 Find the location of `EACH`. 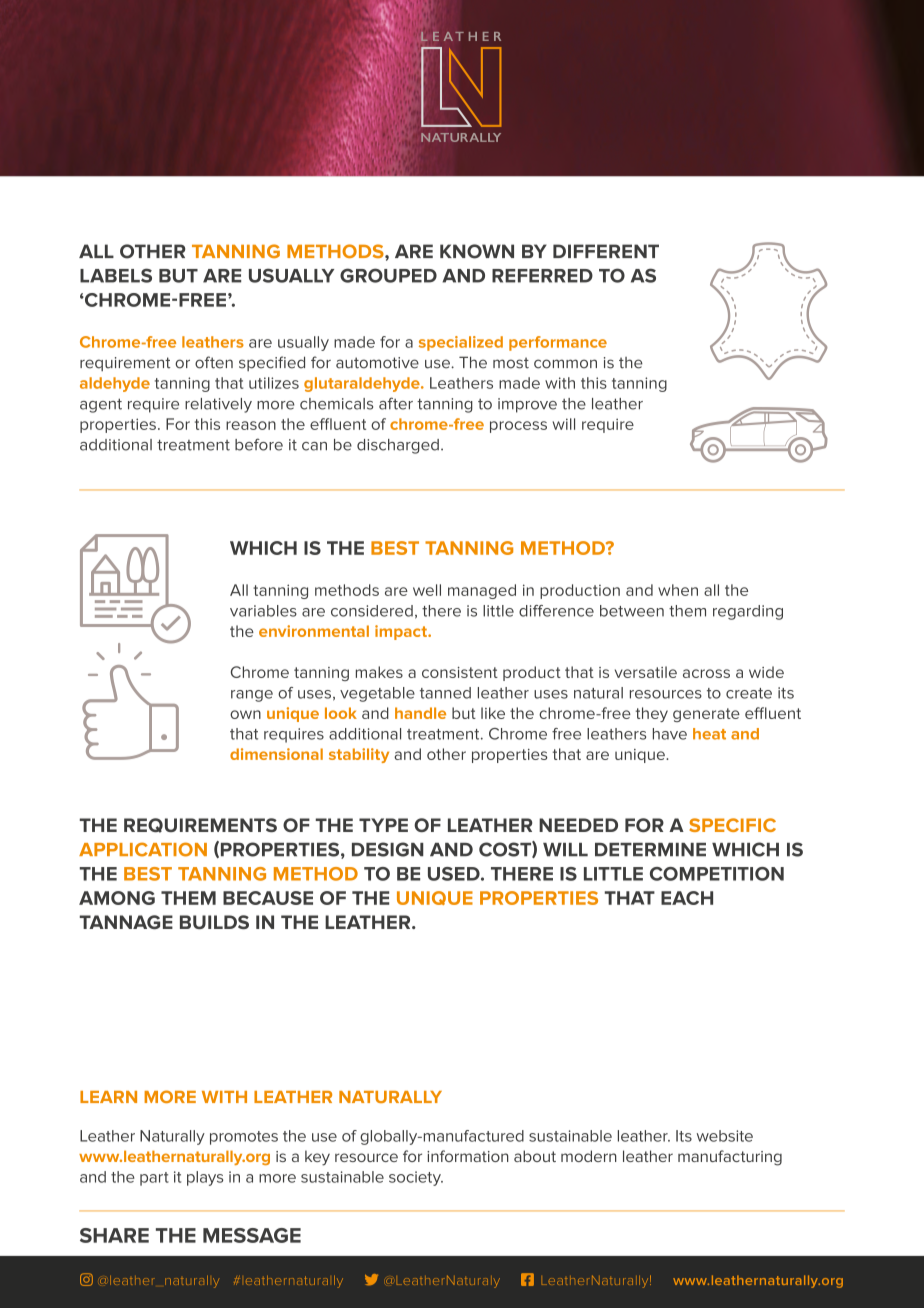

EACH is located at coordinates (687, 898).
